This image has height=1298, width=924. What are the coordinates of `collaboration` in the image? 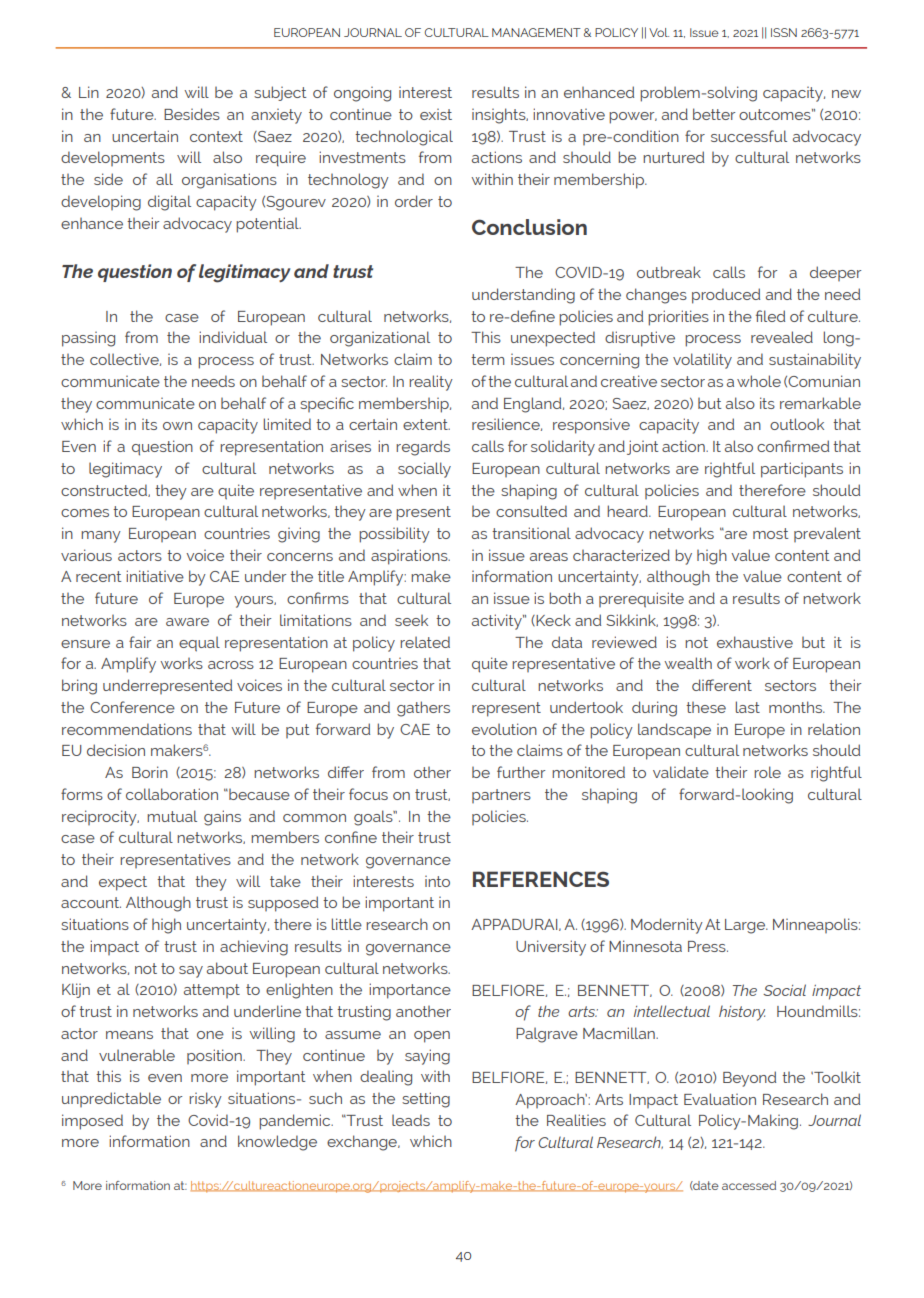 It's located at (172, 794).
